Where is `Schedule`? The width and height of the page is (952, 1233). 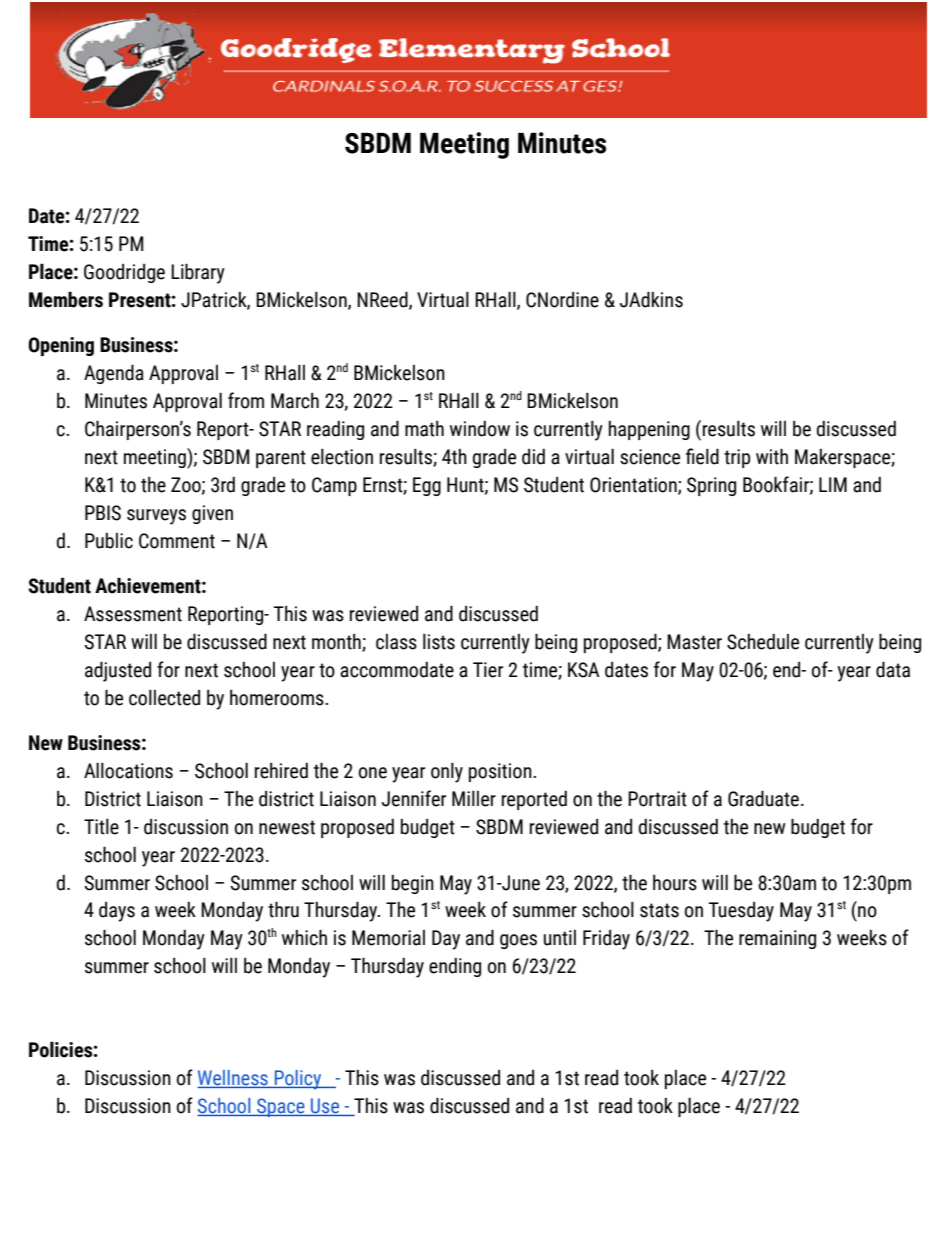 Schedule is located at coordinates (763, 642).
